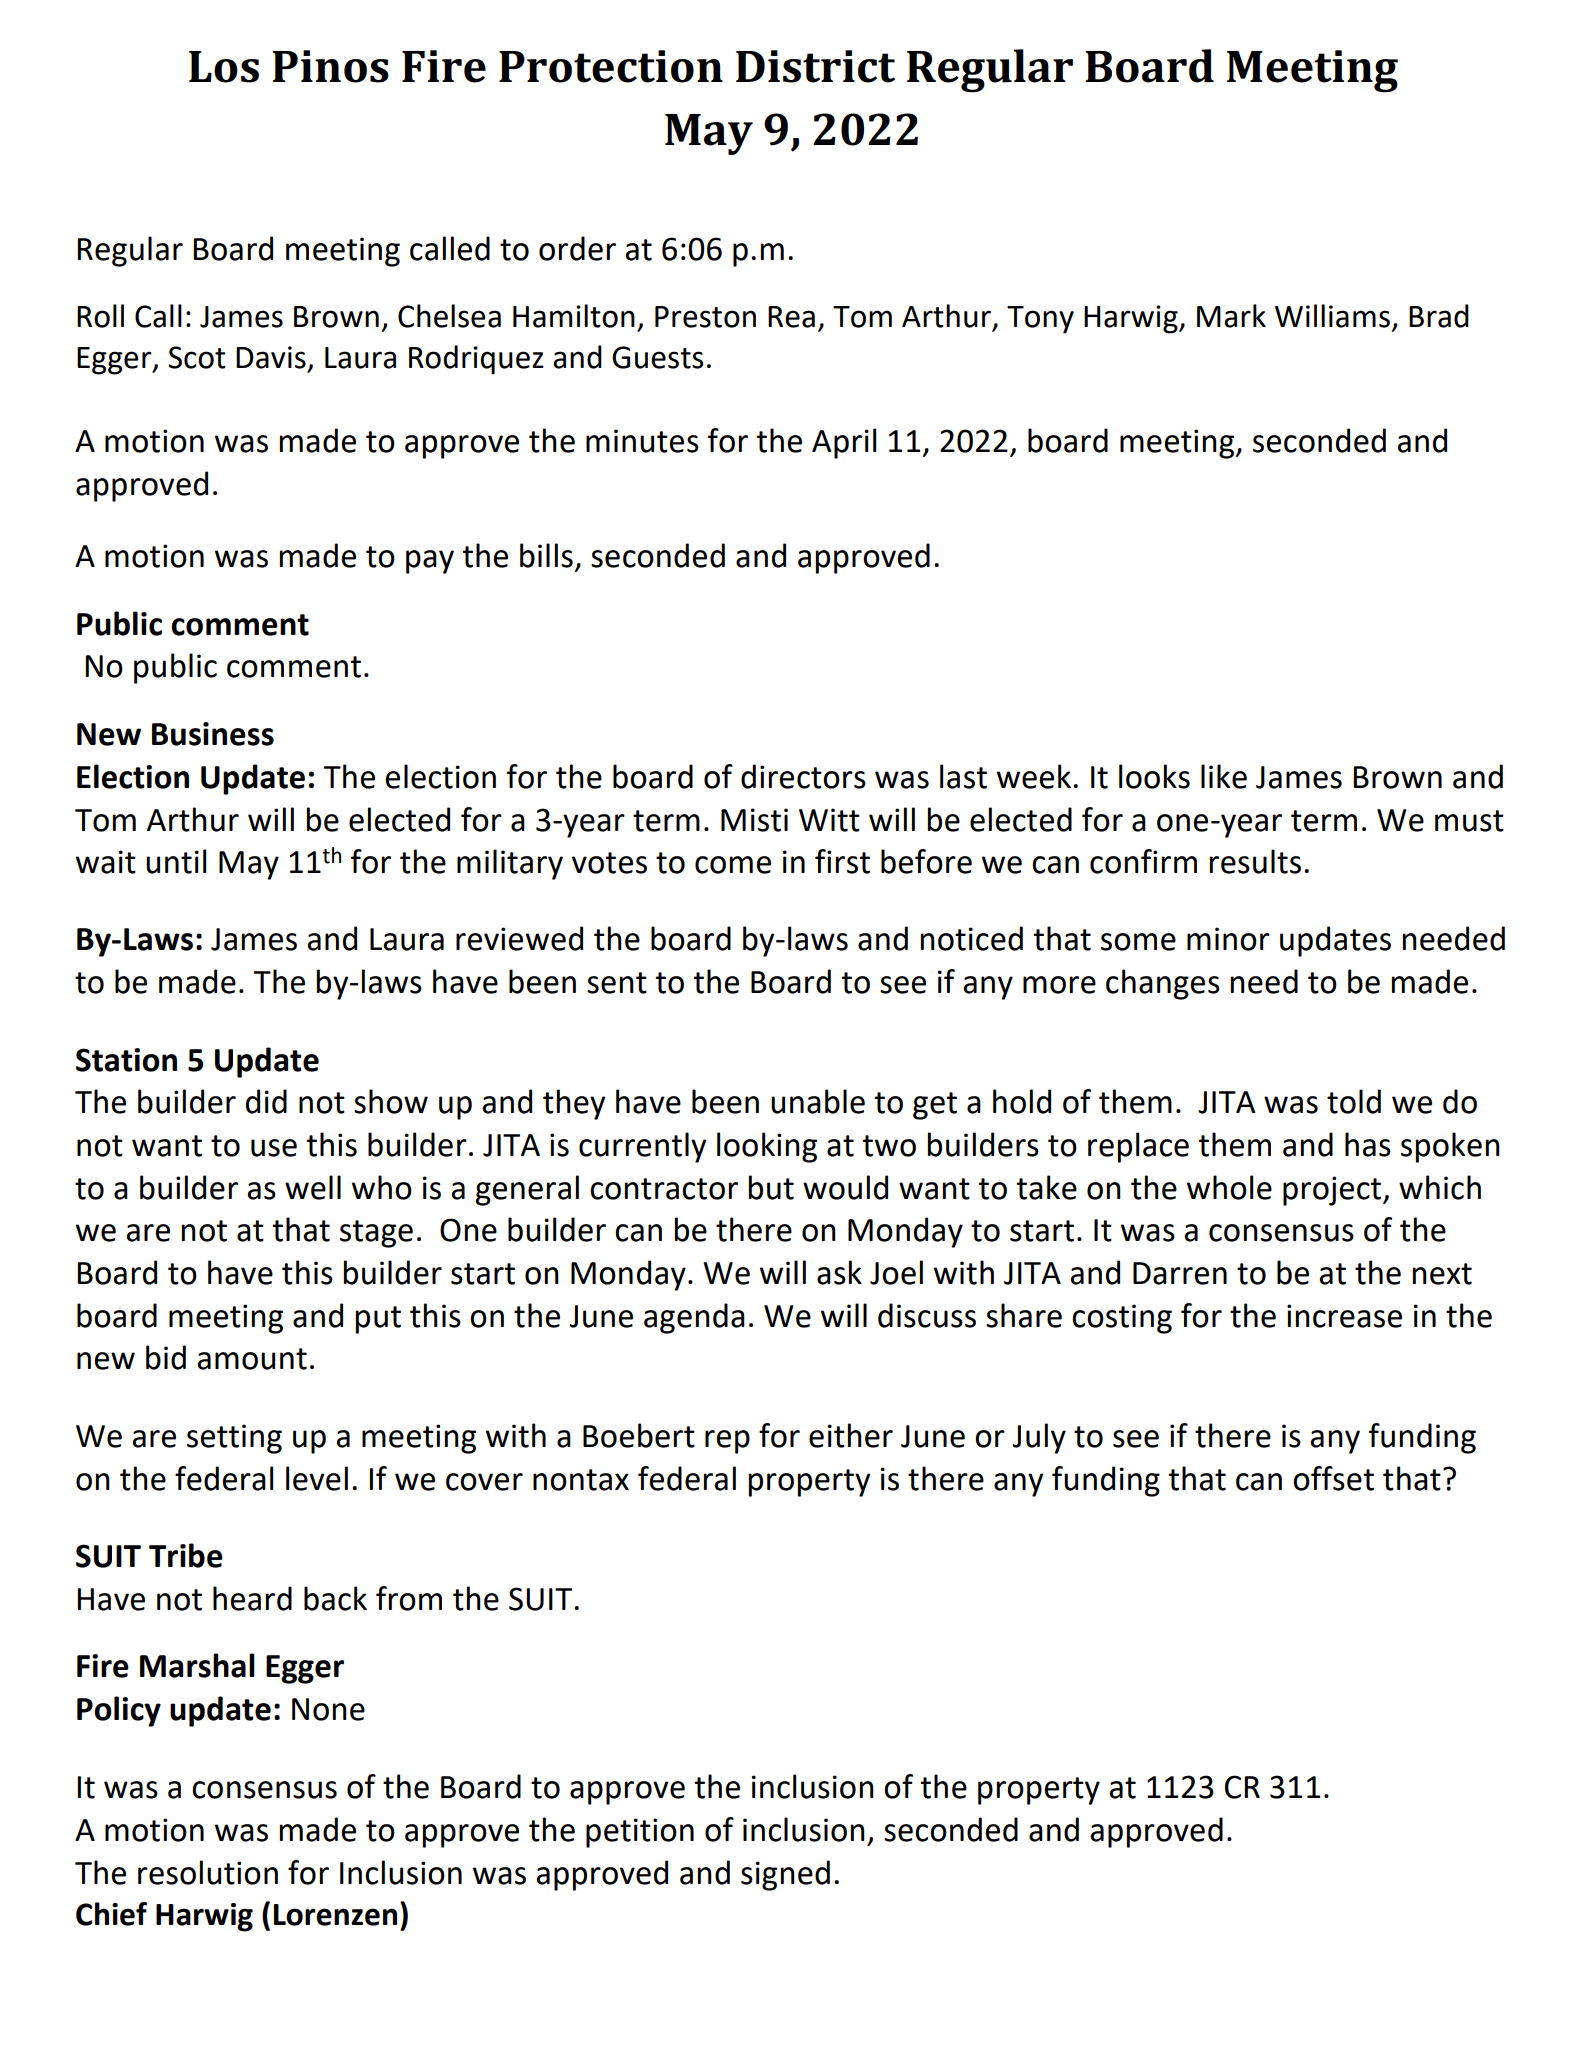  What do you see at coordinates (224, 67) in the document?
I see `Los` at bounding box center [224, 67].
